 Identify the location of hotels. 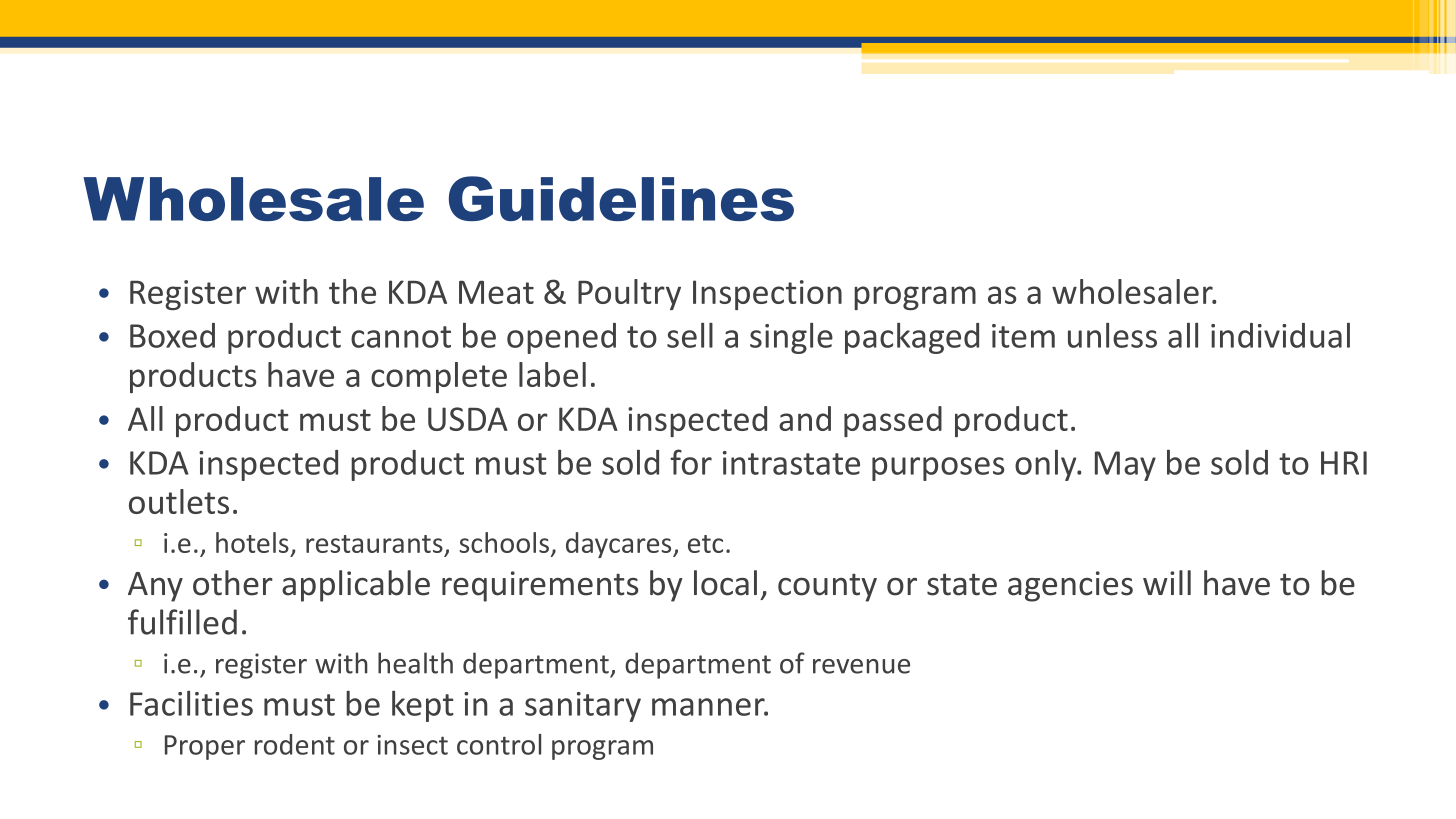
(252, 542).
